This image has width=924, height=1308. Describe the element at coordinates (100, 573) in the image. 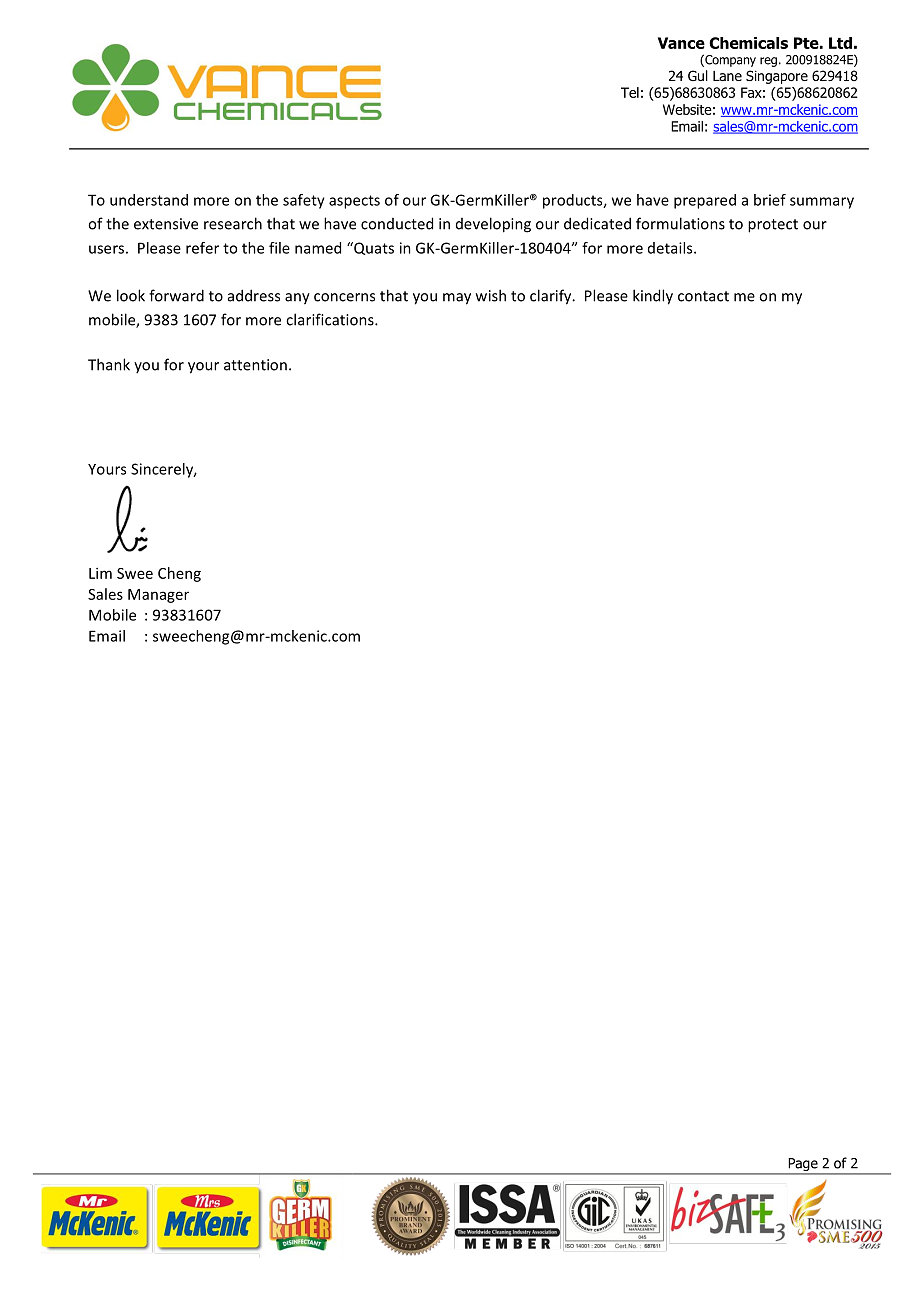

I see `Lim` at that location.
